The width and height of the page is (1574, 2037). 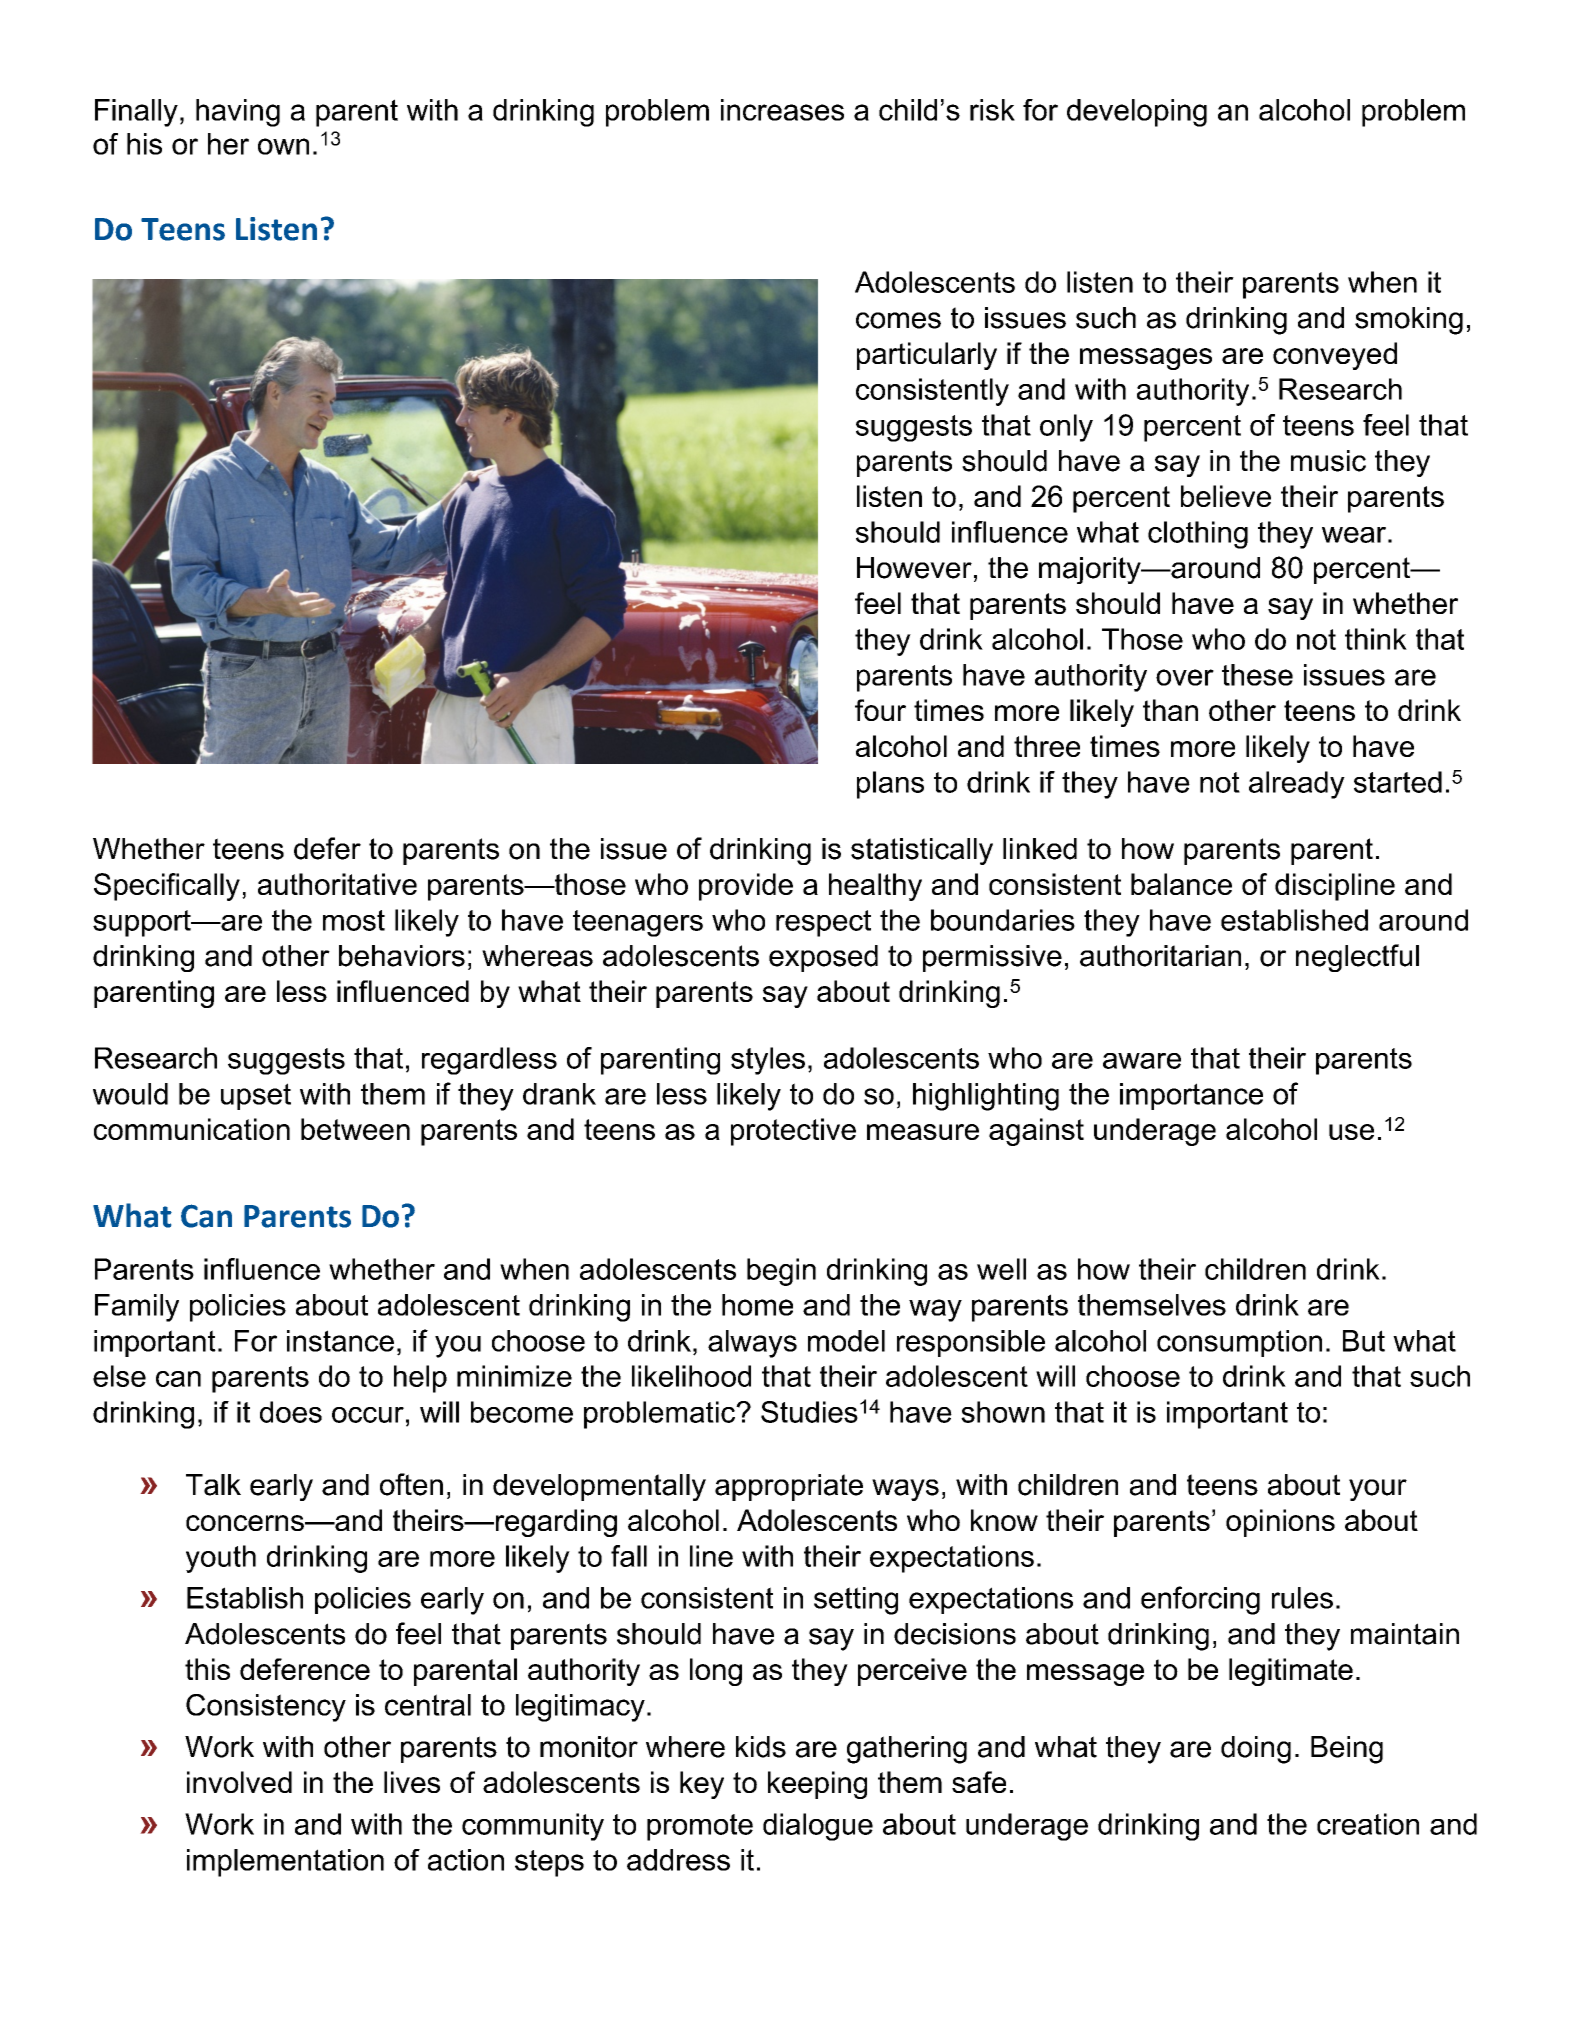 What do you see at coordinates (291, 1412) in the page?
I see `does` at bounding box center [291, 1412].
